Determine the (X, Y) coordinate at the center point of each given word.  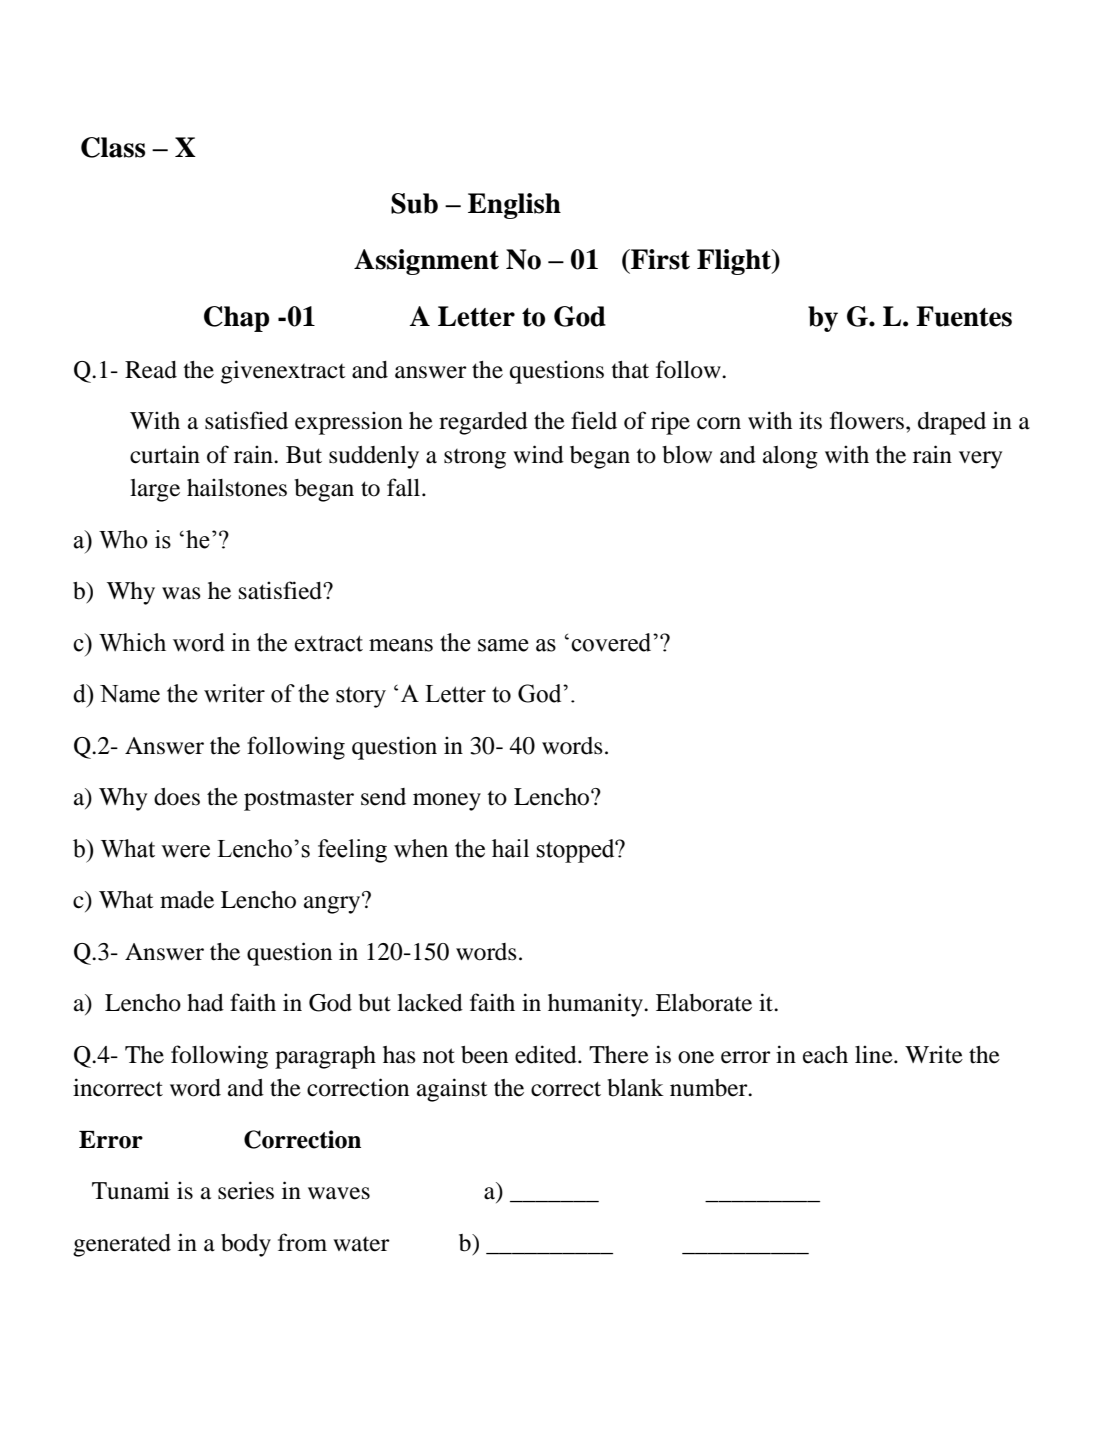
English (514, 206)
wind (538, 454)
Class (113, 147)
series (246, 1190)
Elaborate (704, 1003)
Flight (735, 262)
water (361, 1244)
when (421, 848)
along (790, 457)
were (185, 851)
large (155, 490)
